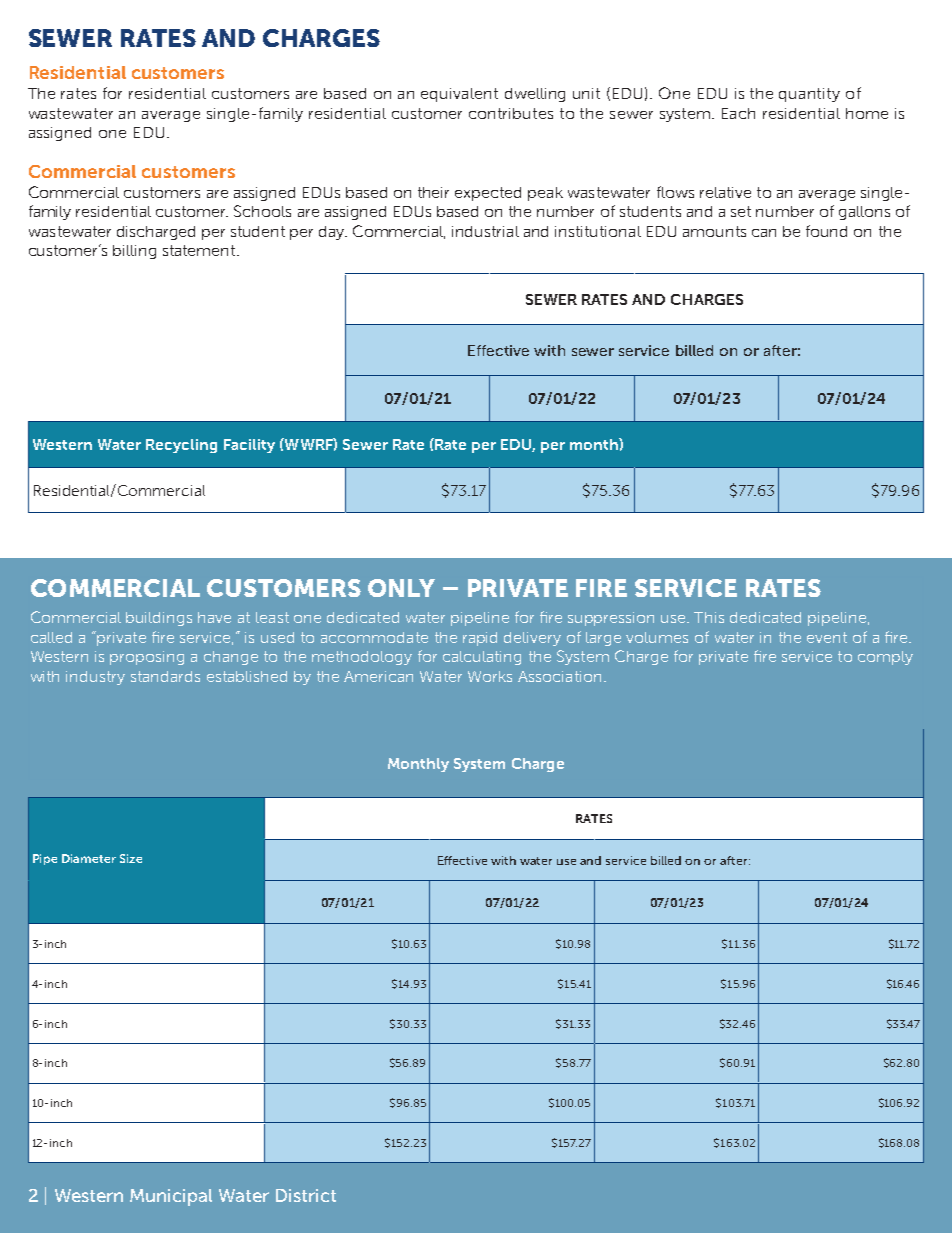 The height and width of the screenshot is (1233, 952). What do you see at coordinates (134, 252) in the screenshot?
I see `billing` at bounding box center [134, 252].
